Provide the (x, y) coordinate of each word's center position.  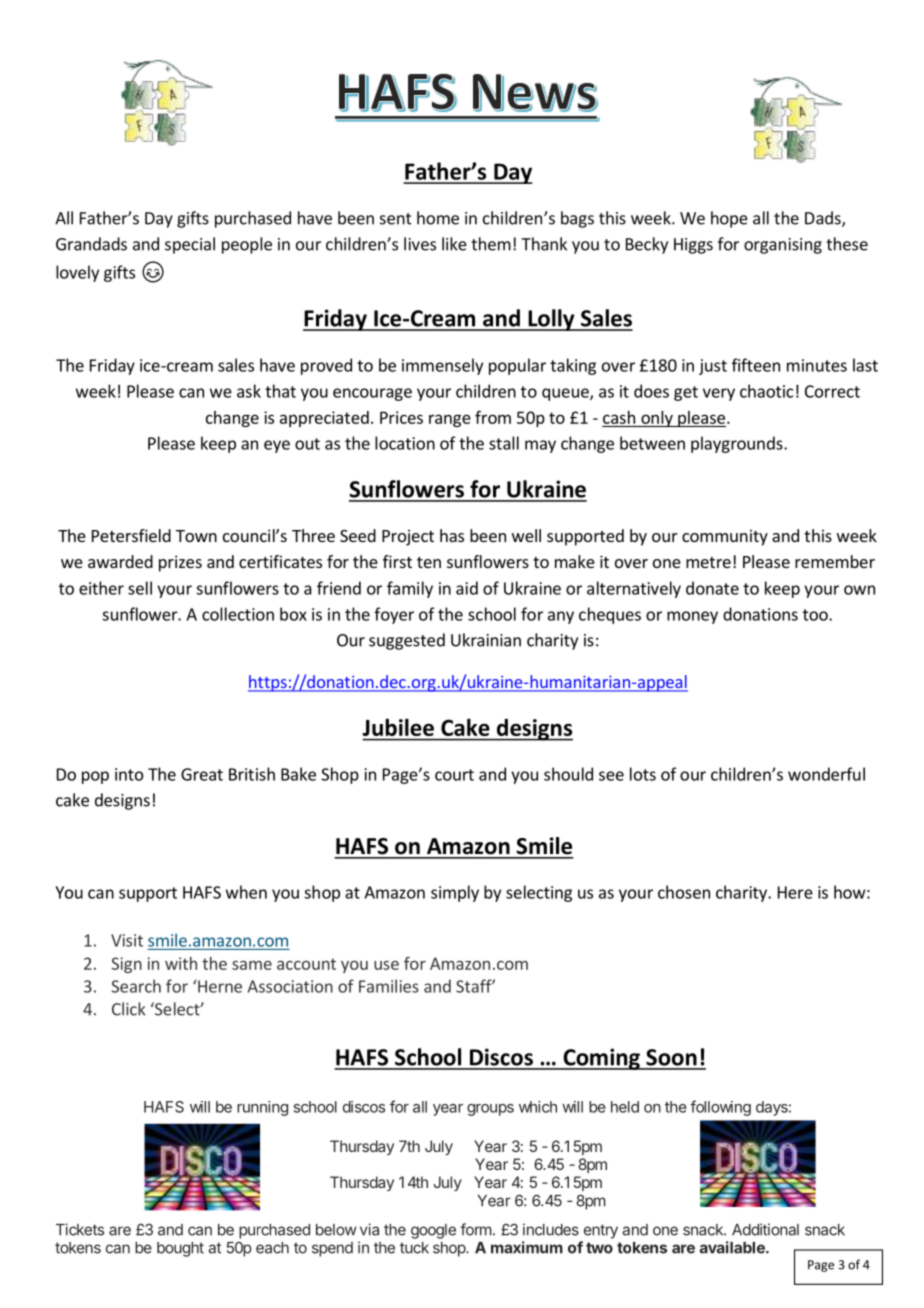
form (476, 1229)
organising (783, 246)
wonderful (826, 774)
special (190, 245)
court (454, 775)
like (454, 244)
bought (180, 1249)
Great (202, 774)
